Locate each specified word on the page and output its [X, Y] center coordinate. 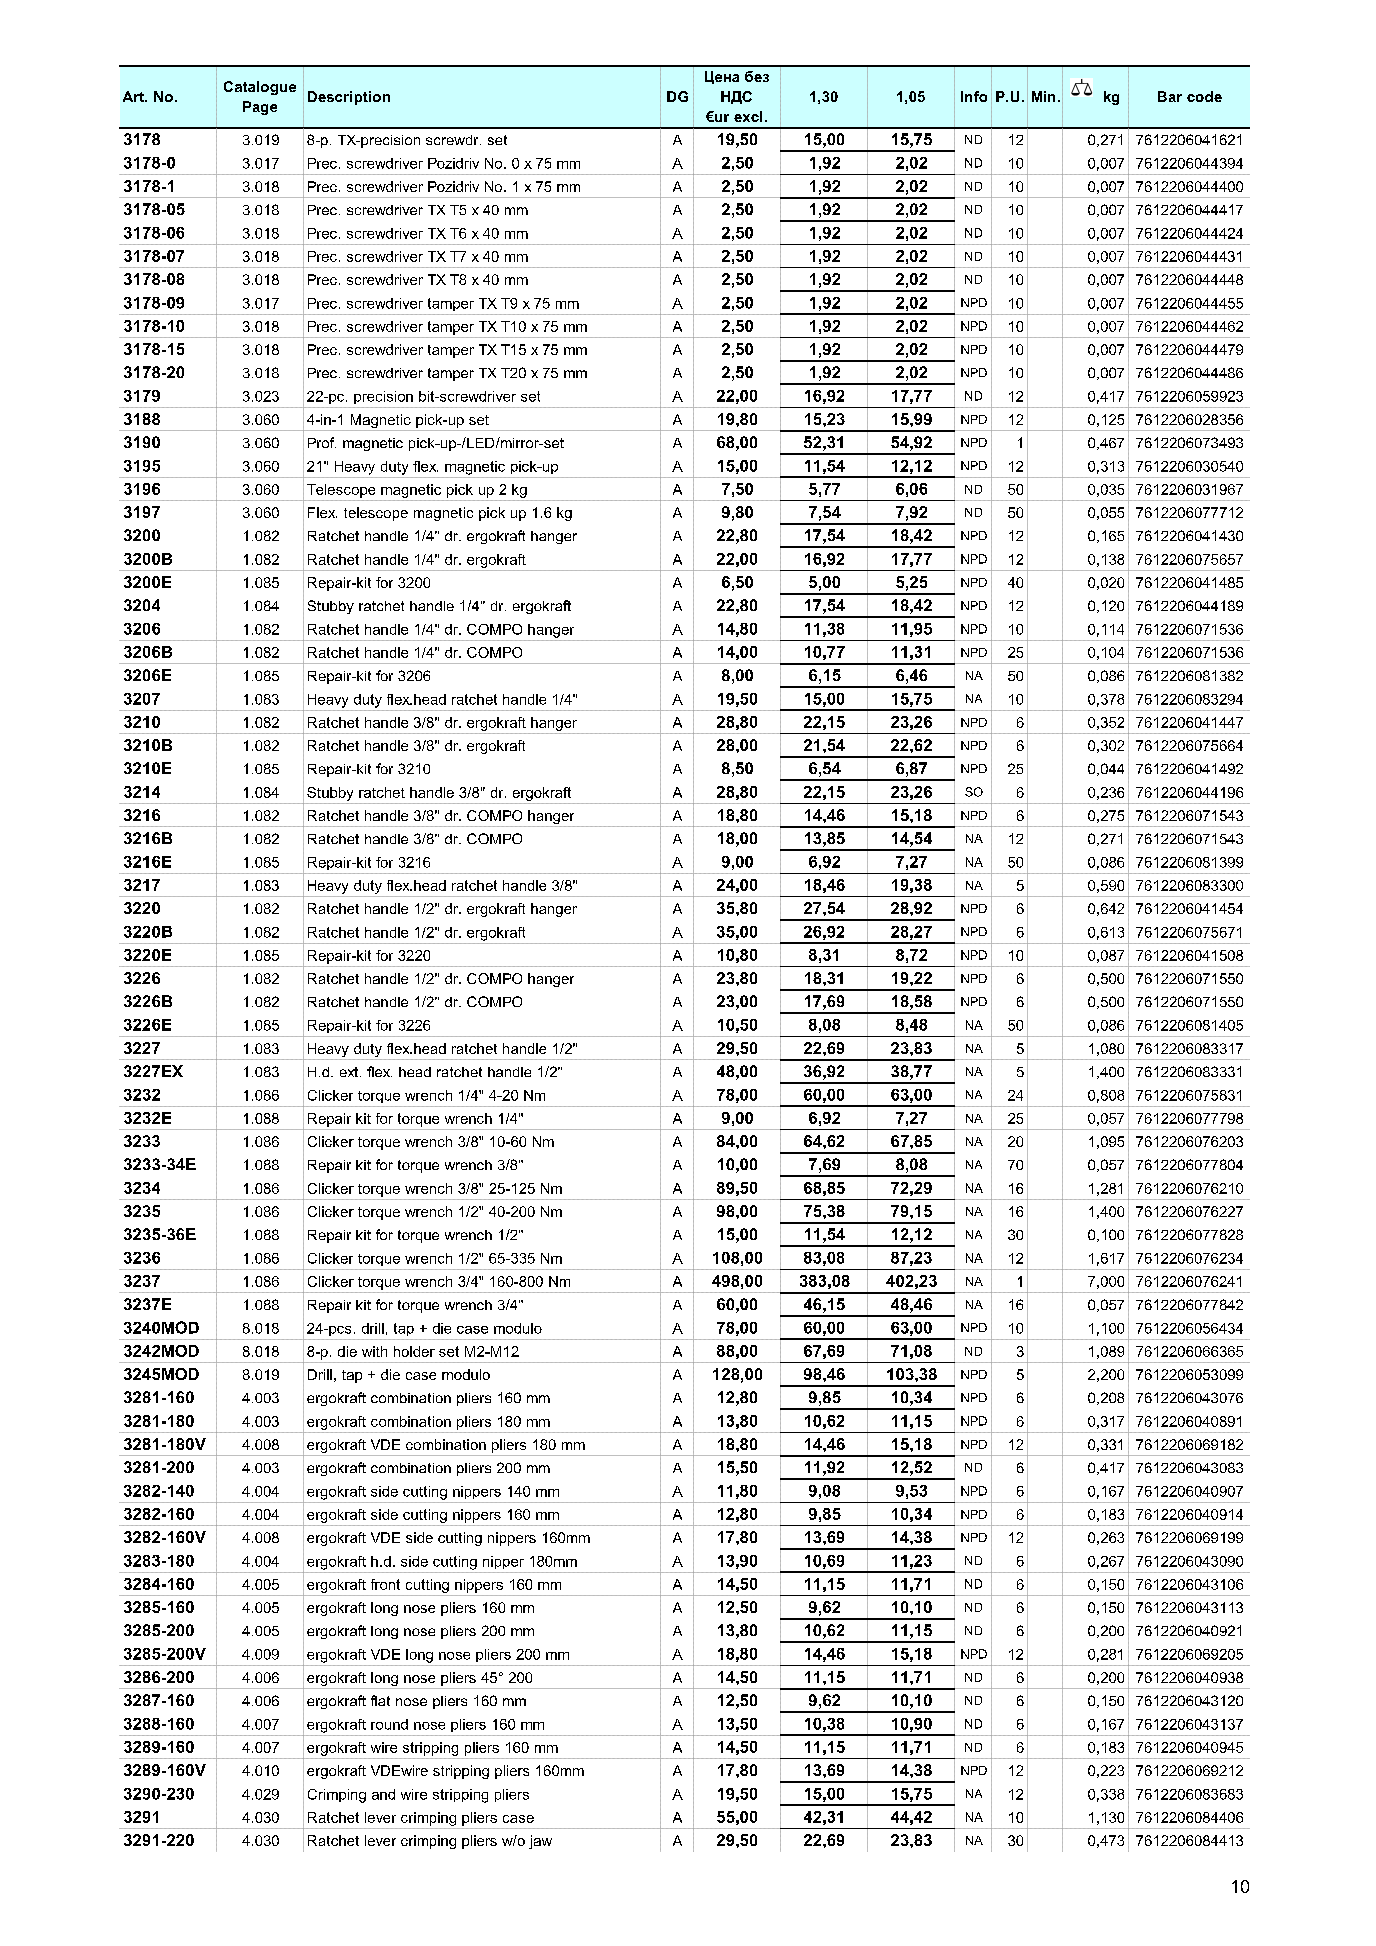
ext [350, 1072]
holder [414, 1351]
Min [1043, 96]
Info [974, 96]
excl [748, 116]
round [389, 1724]
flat [380, 1700]
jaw [540, 1842]
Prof [322, 442]
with [374, 1351]
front [385, 1584]
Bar [1170, 96]
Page [260, 108]
